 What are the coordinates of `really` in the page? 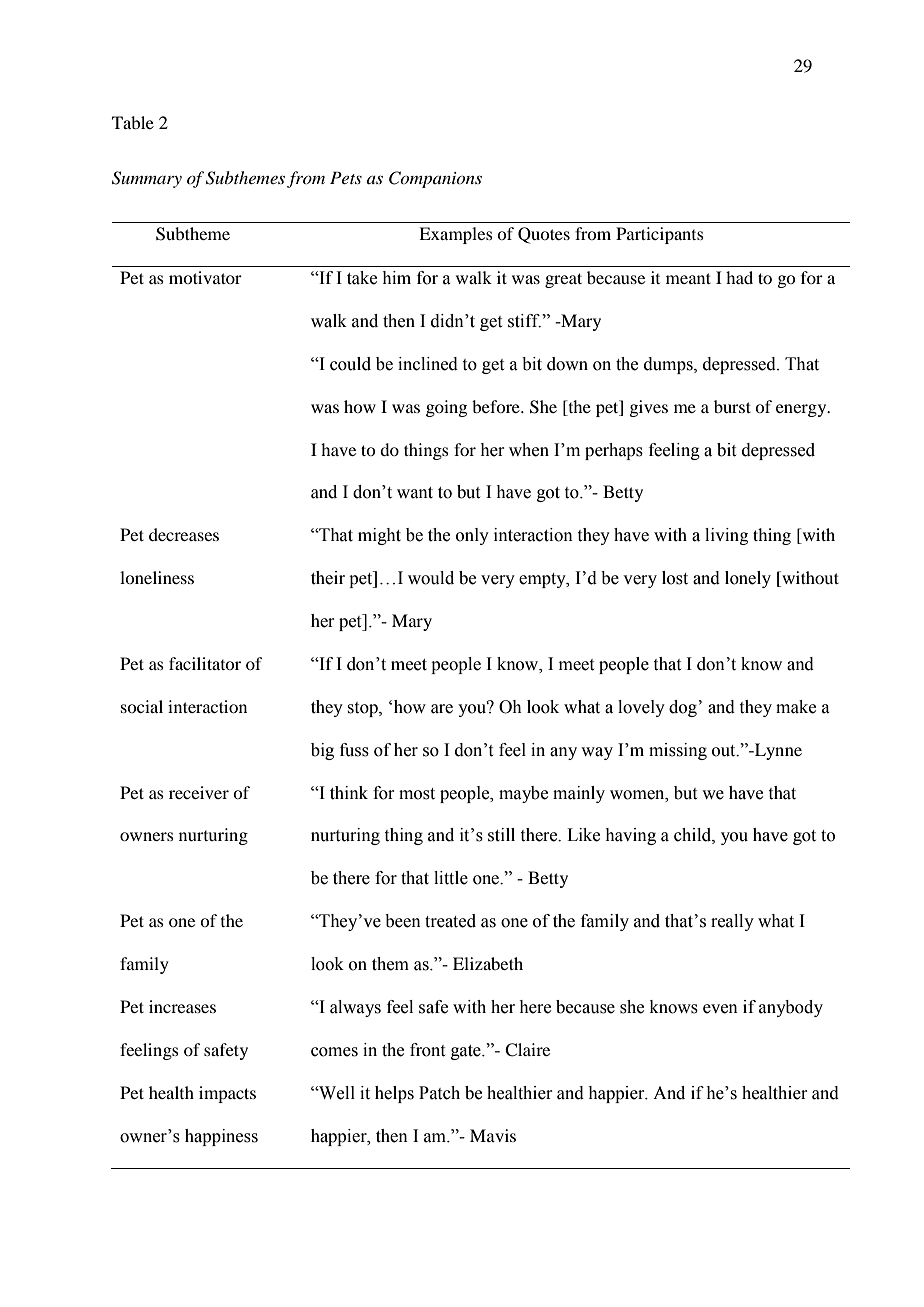 It's located at (732, 922).
